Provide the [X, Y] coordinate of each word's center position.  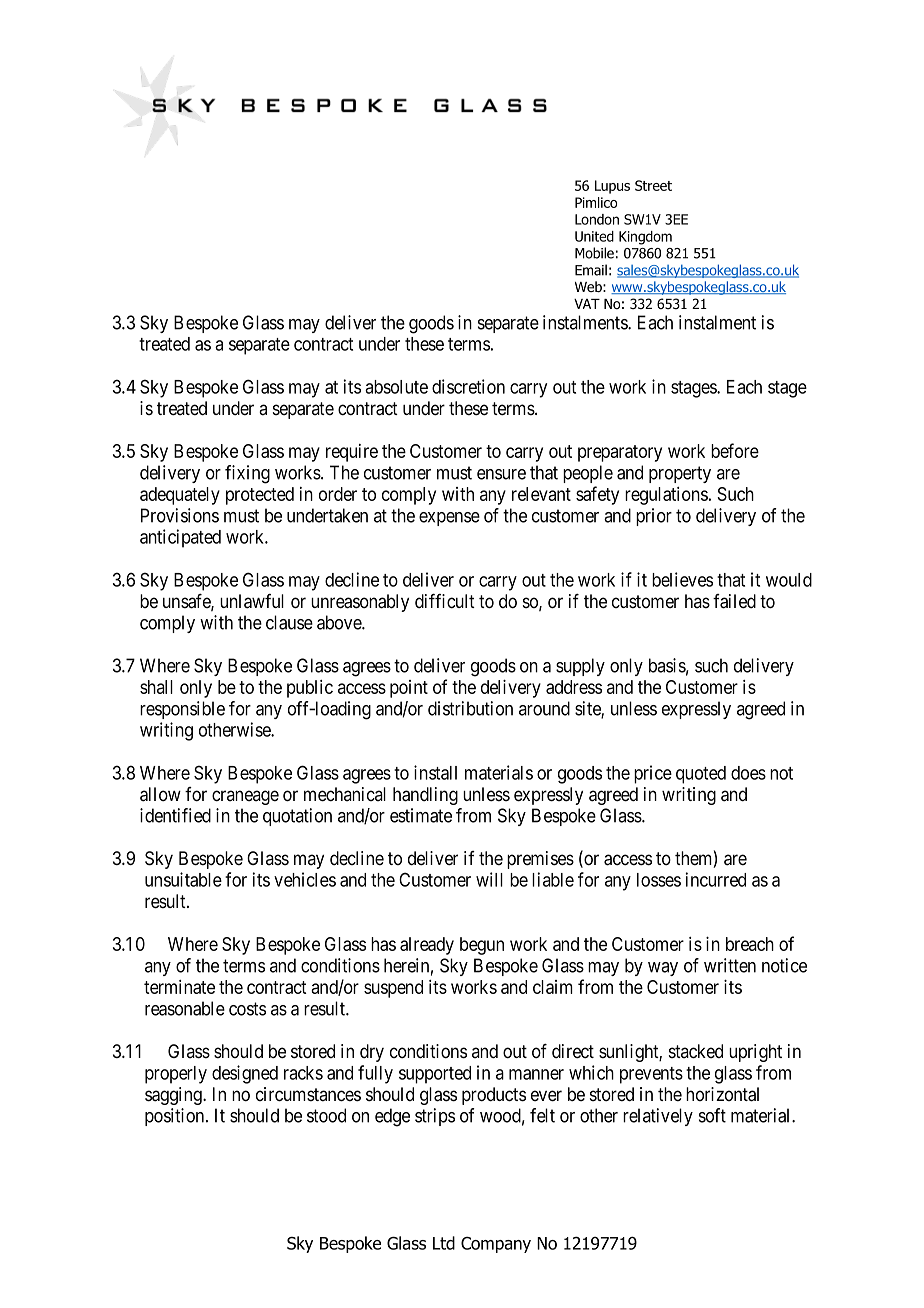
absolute [396, 387]
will [489, 879]
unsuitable [183, 879]
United [594, 236]
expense [449, 519]
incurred [715, 879]
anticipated [180, 538]
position [176, 1117]
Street [653, 185]
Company [496, 1245]
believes [682, 579]
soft [712, 1115]
